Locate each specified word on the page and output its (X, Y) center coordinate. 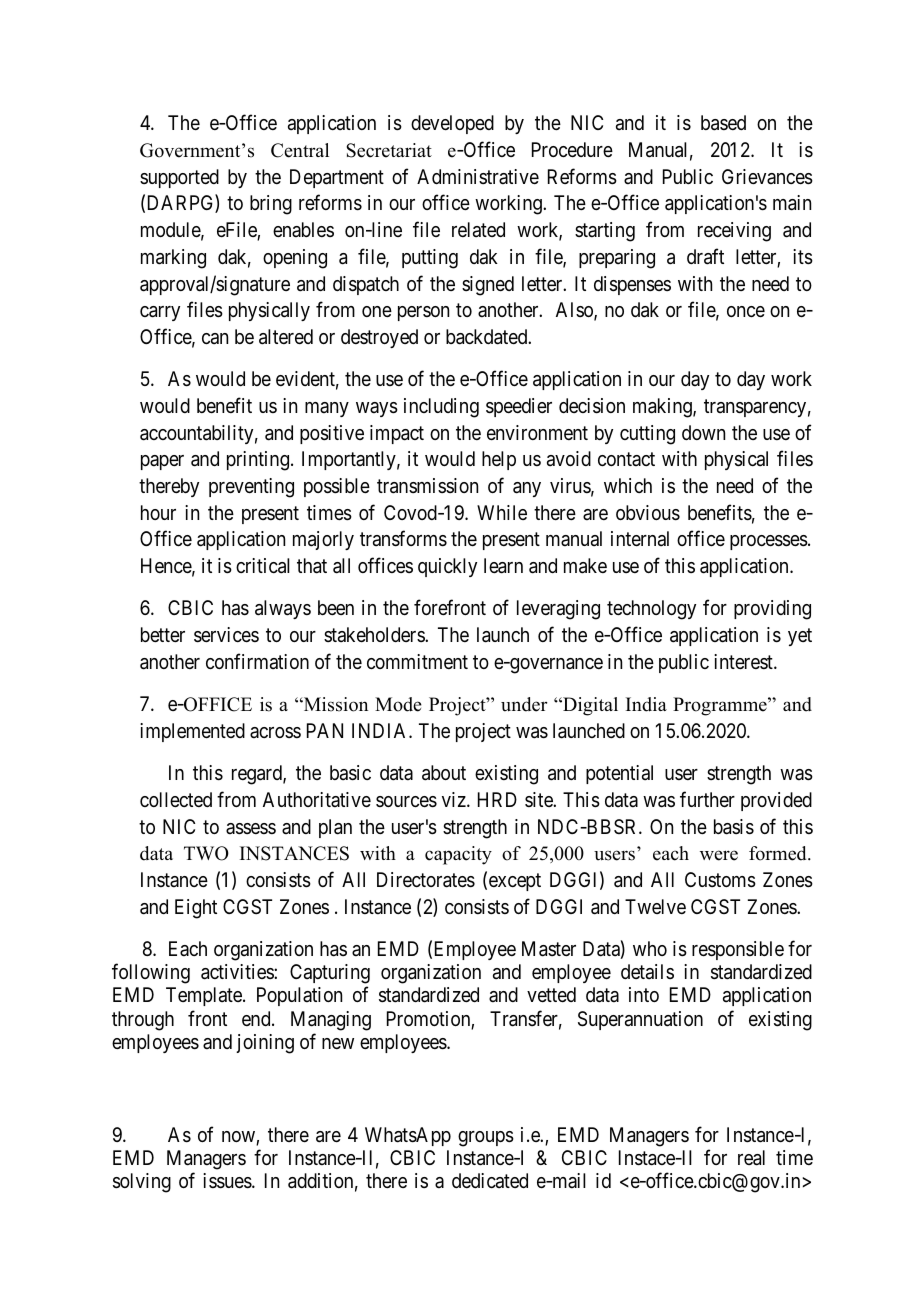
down (703, 432)
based (723, 123)
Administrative (478, 177)
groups (486, 1139)
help (499, 460)
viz (455, 799)
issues (228, 1181)
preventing (251, 488)
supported (179, 178)
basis (734, 827)
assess (251, 829)
